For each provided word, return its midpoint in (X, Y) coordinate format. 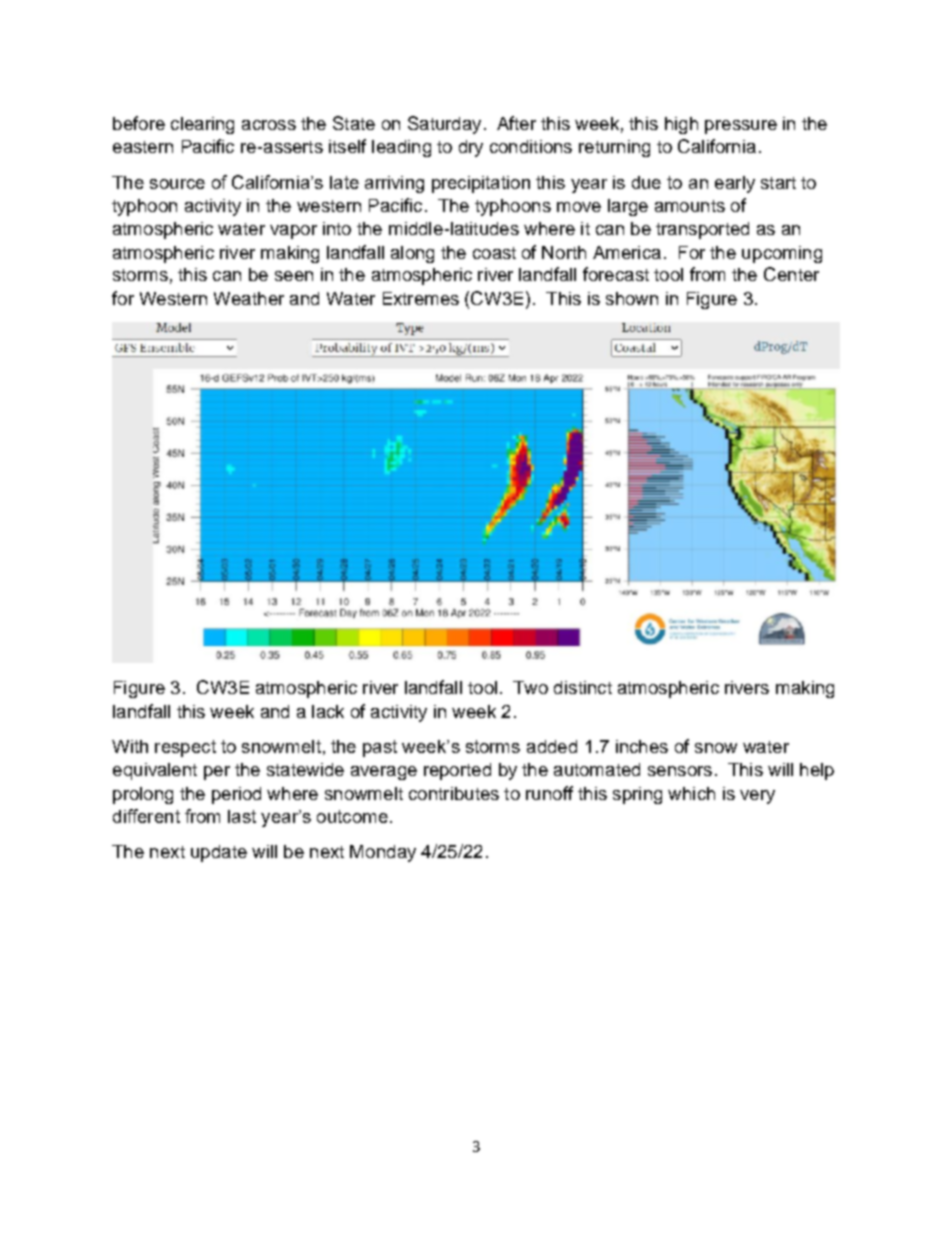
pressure (741, 127)
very (757, 797)
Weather (249, 298)
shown (632, 298)
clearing (202, 125)
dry (471, 148)
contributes (454, 793)
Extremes (421, 298)
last (242, 816)
